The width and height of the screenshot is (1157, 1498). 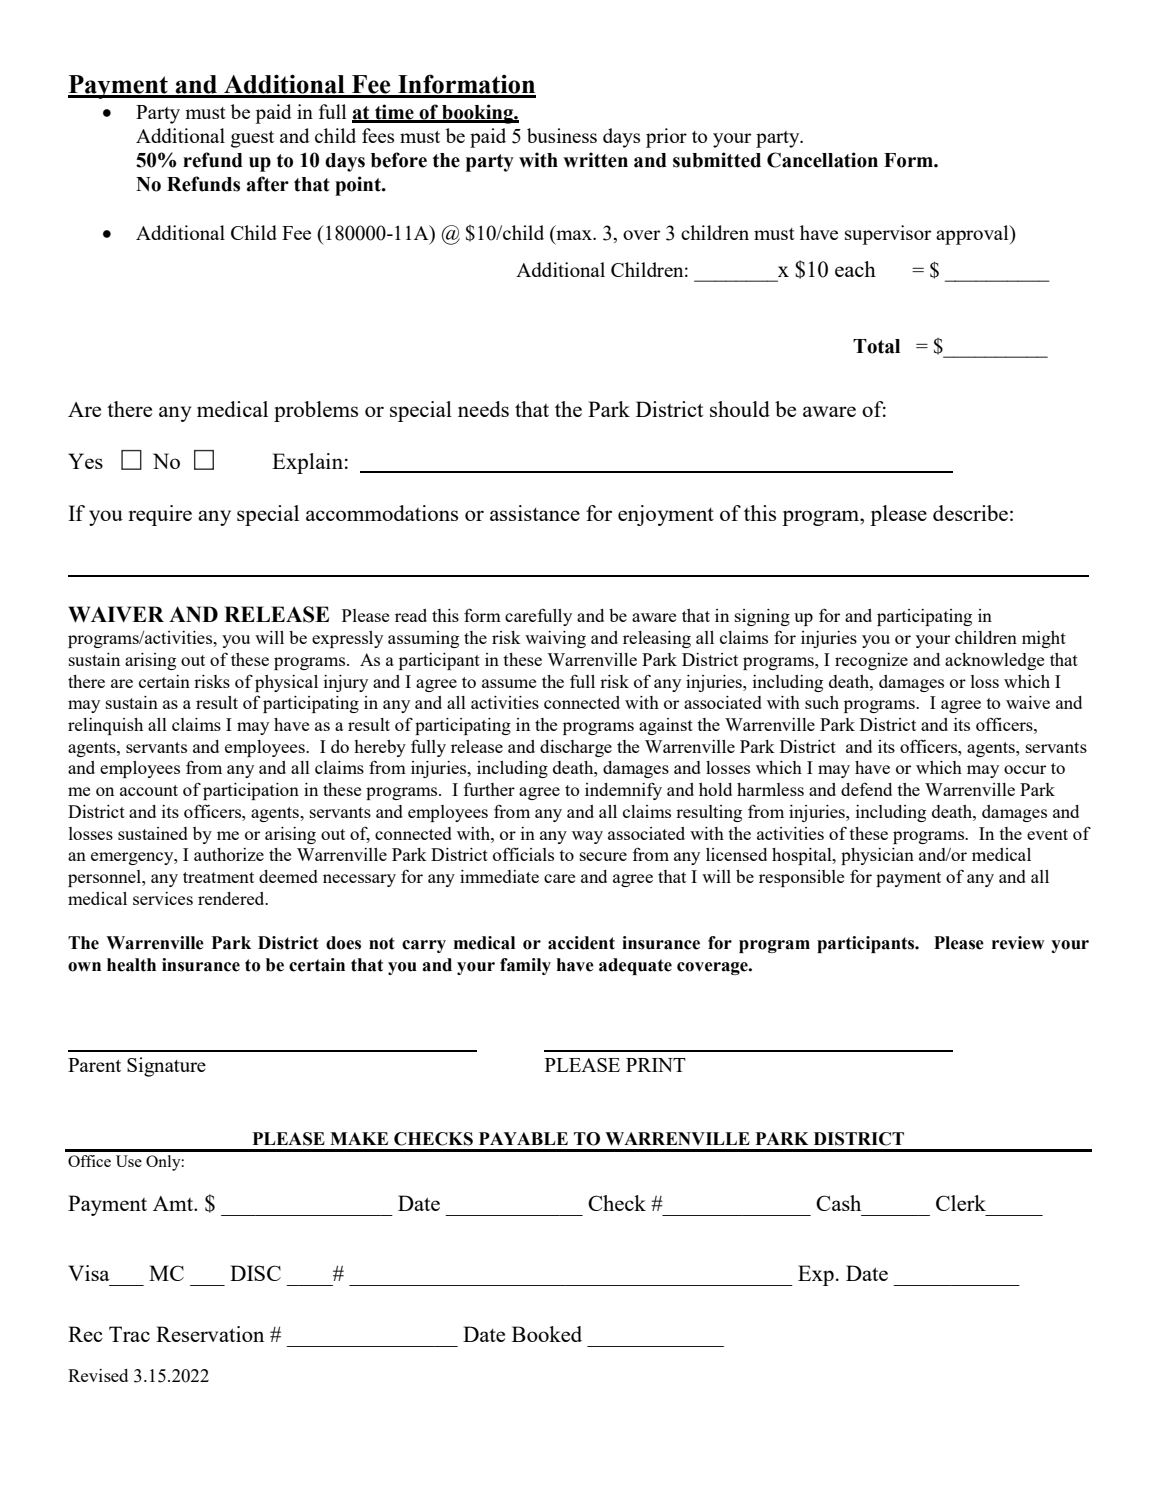 What do you see at coordinates (535, 513) in the screenshot?
I see `assistance` at bounding box center [535, 513].
